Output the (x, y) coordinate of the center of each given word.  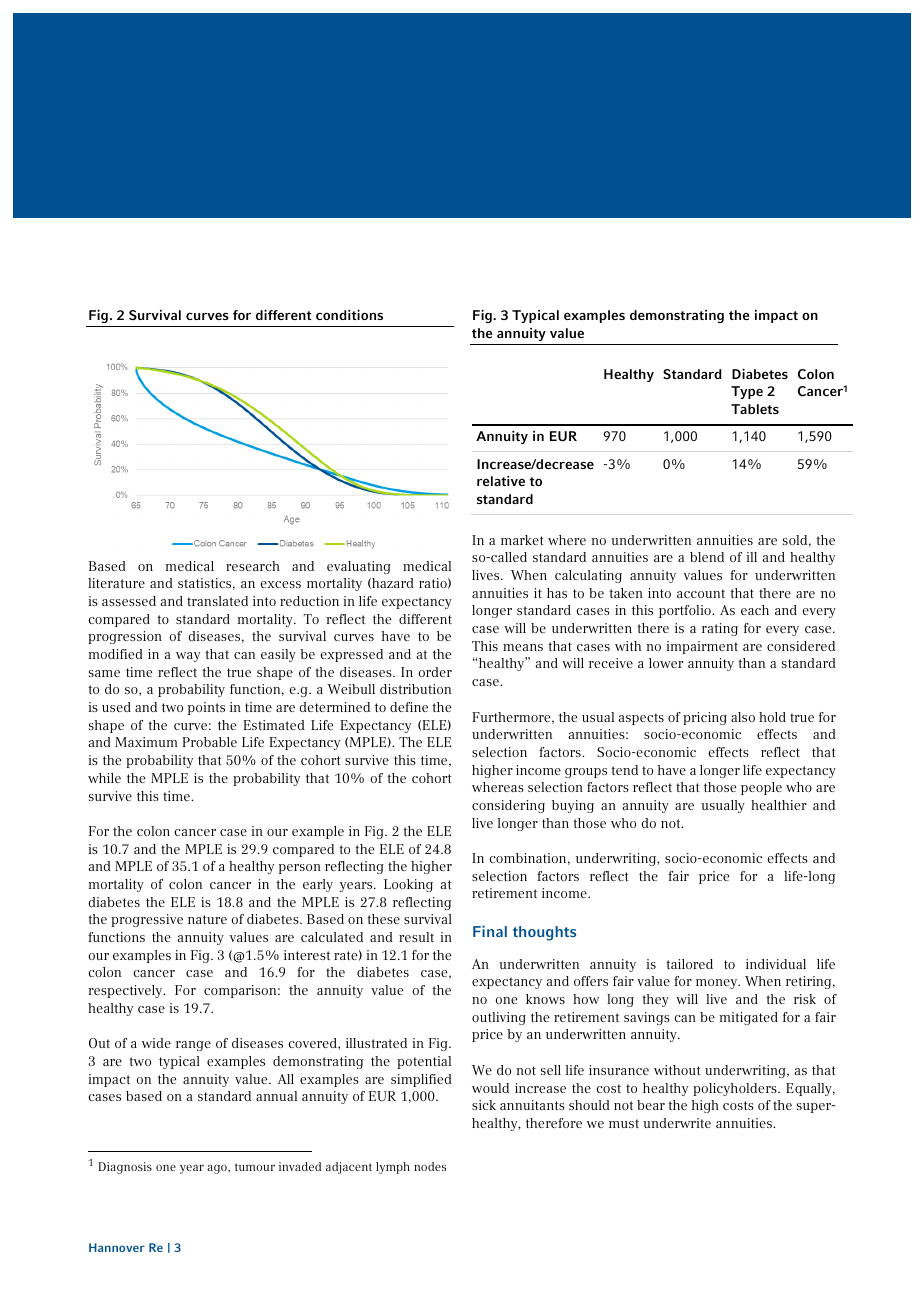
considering (508, 806)
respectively (126, 991)
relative (501, 480)
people (761, 788)
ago (218, 1169)
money (718, 984)
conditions (349, 314)
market (522, 540)
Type (747, 392)
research (253, 566)
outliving (499, 1018)
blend (707, 557)
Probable (209, 742)
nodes (430, 1166)
